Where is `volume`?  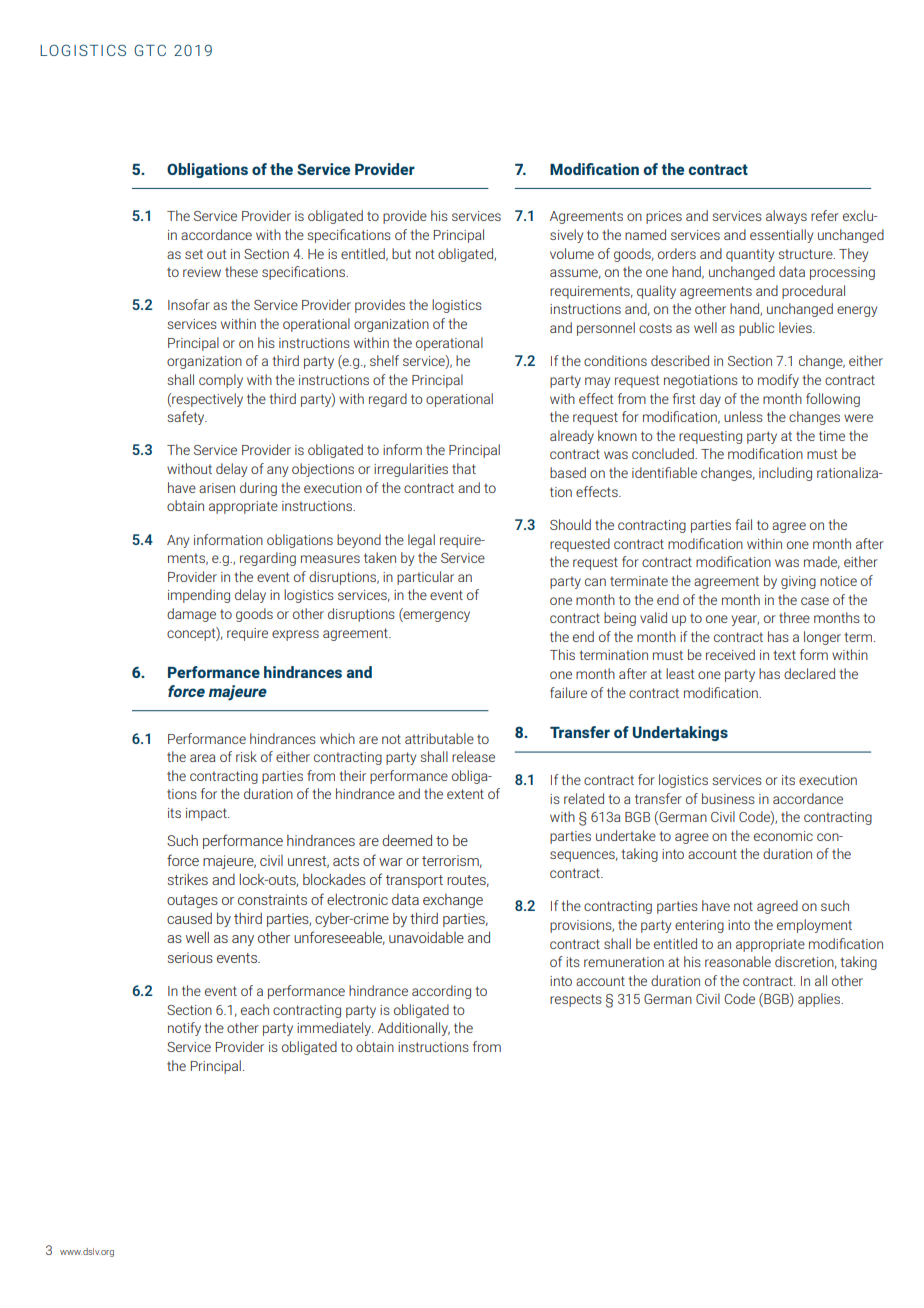 volume is located at coordinates (572, 253).
